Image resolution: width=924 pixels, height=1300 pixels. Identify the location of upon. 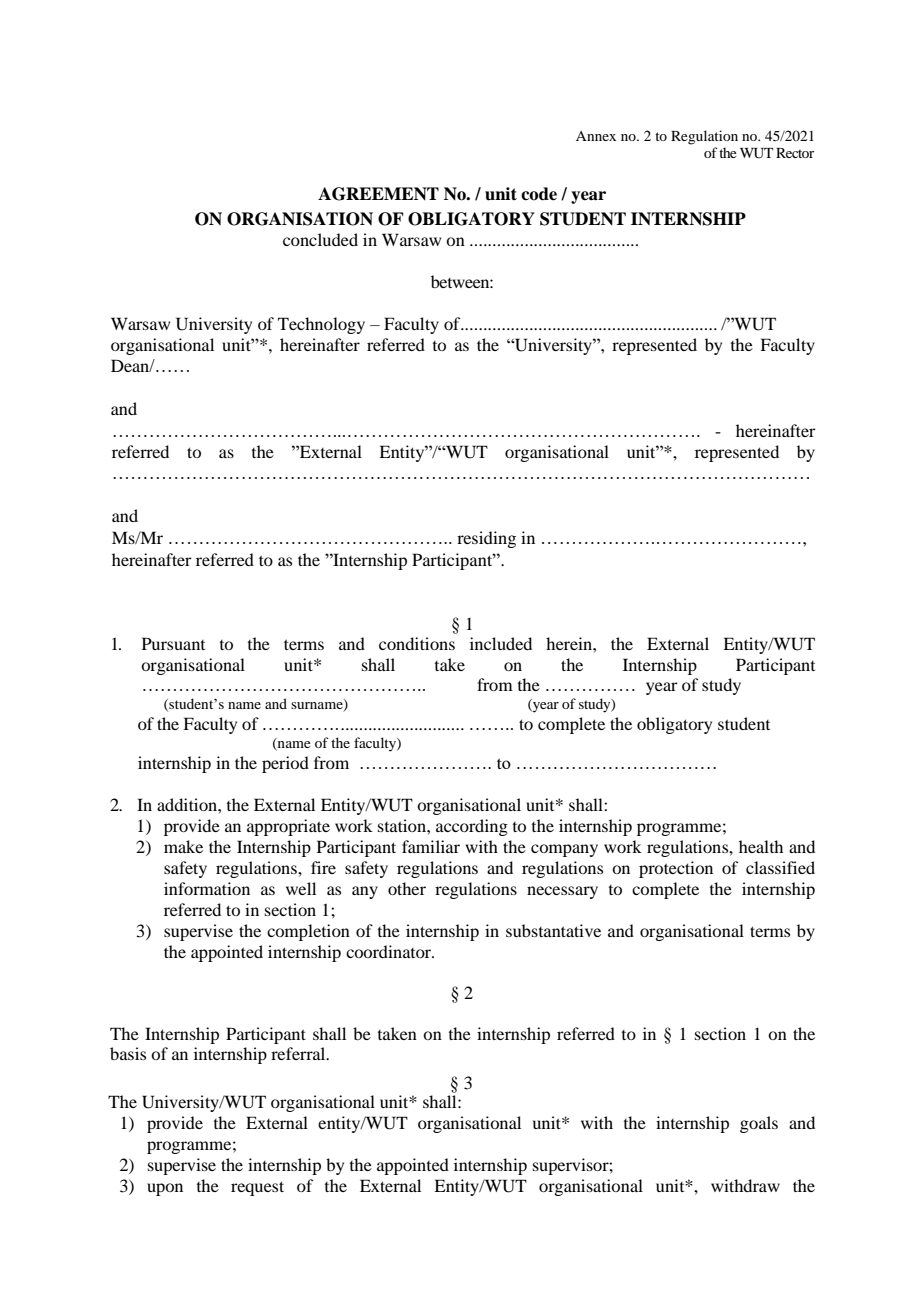
(165, 1189).
